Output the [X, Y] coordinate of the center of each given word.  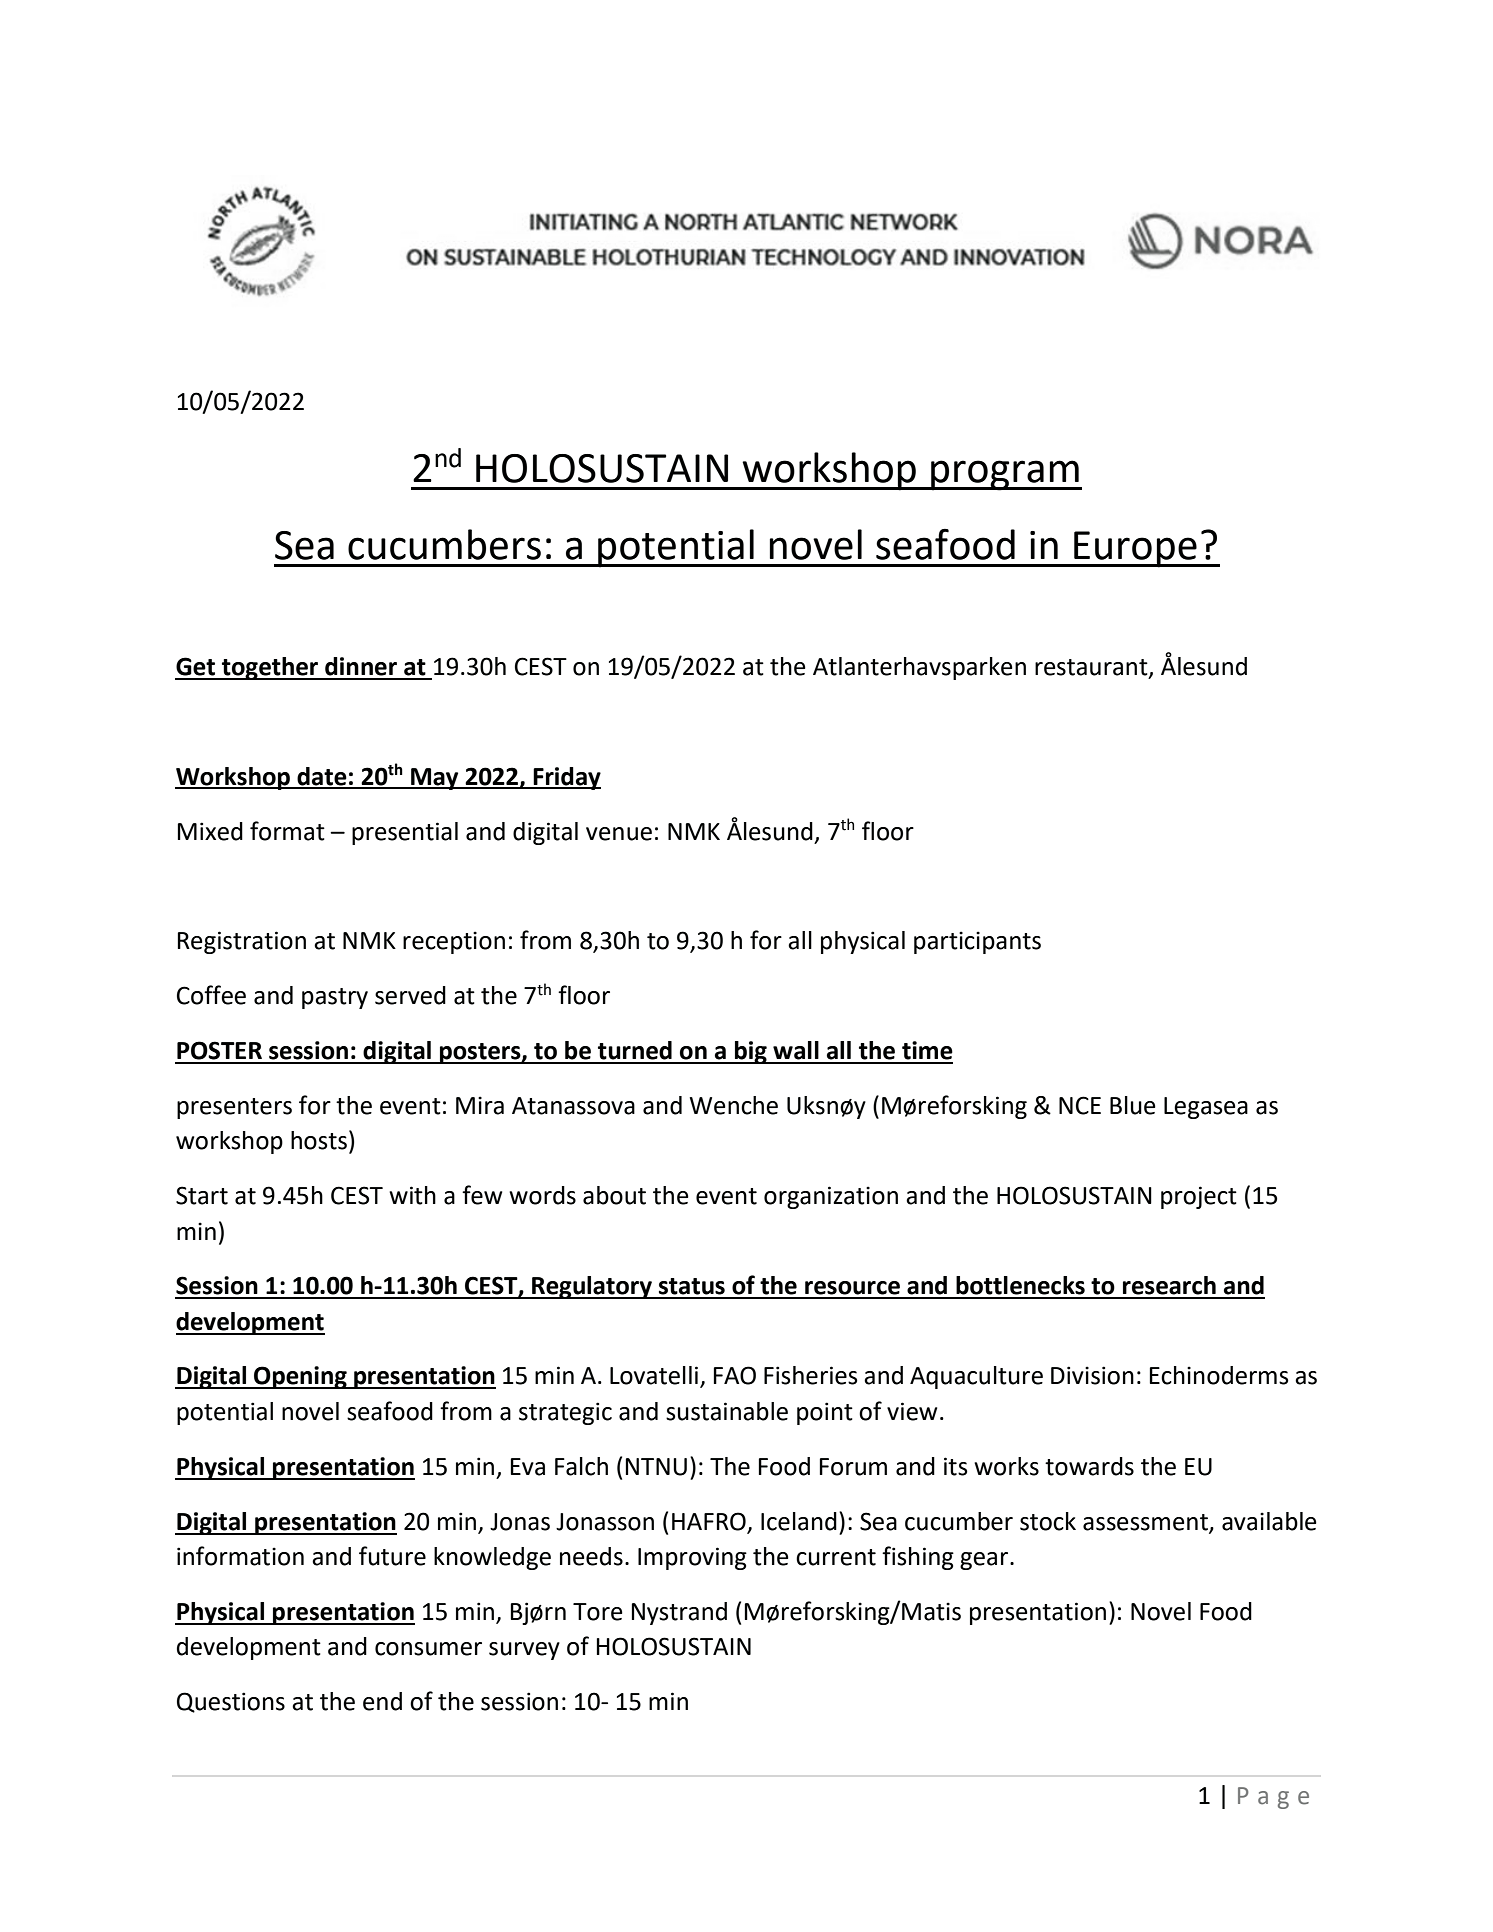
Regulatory [592, 1287]
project [1199, 1197]
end [382, 1701]
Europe [1135, 549]
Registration [242, 942]
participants [977, 942]
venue [619, 834]
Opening [300, 1377]
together [270, 668]
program [1005, 475]
